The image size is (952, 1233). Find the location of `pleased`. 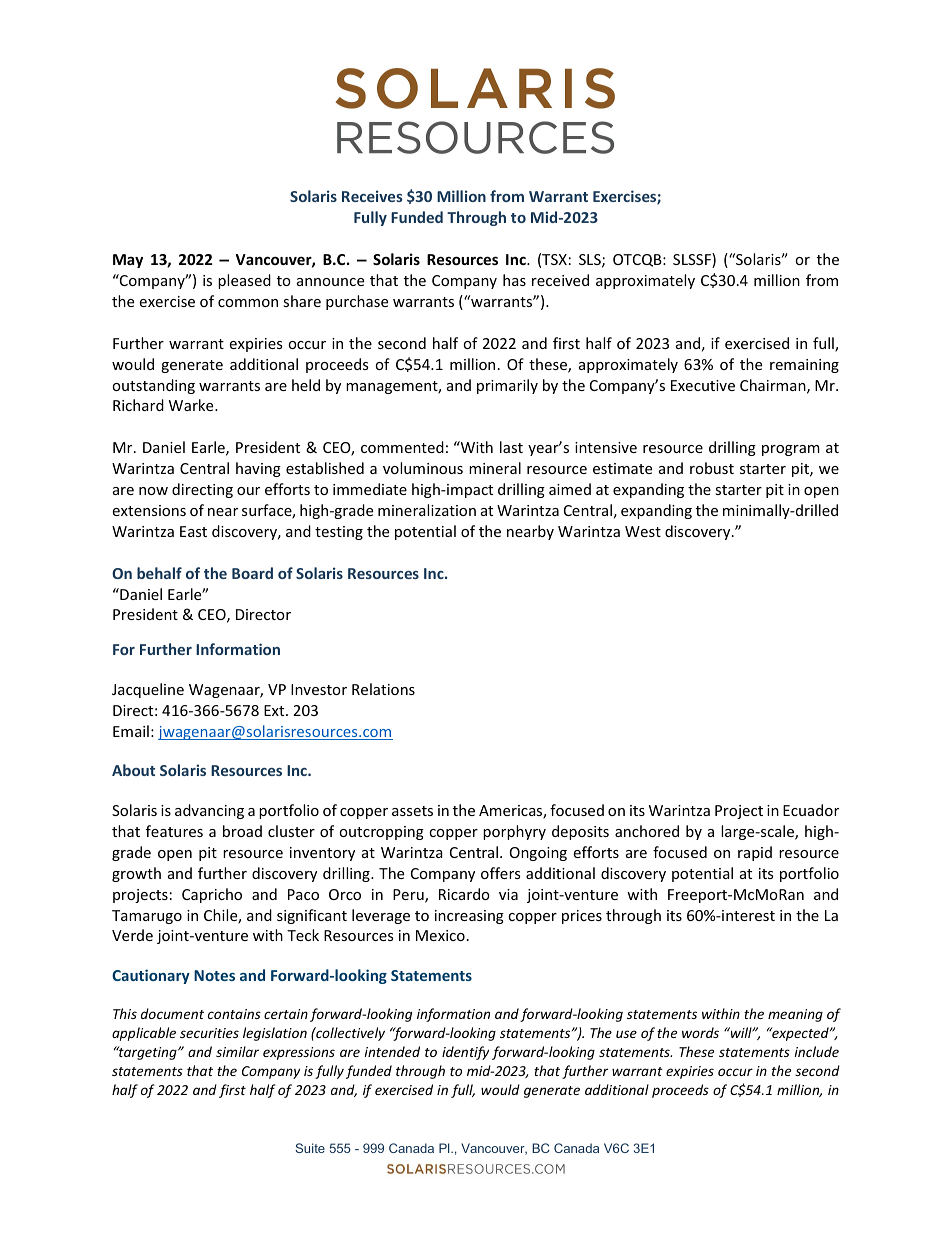

pleased is located at coordinates (244, 281).
